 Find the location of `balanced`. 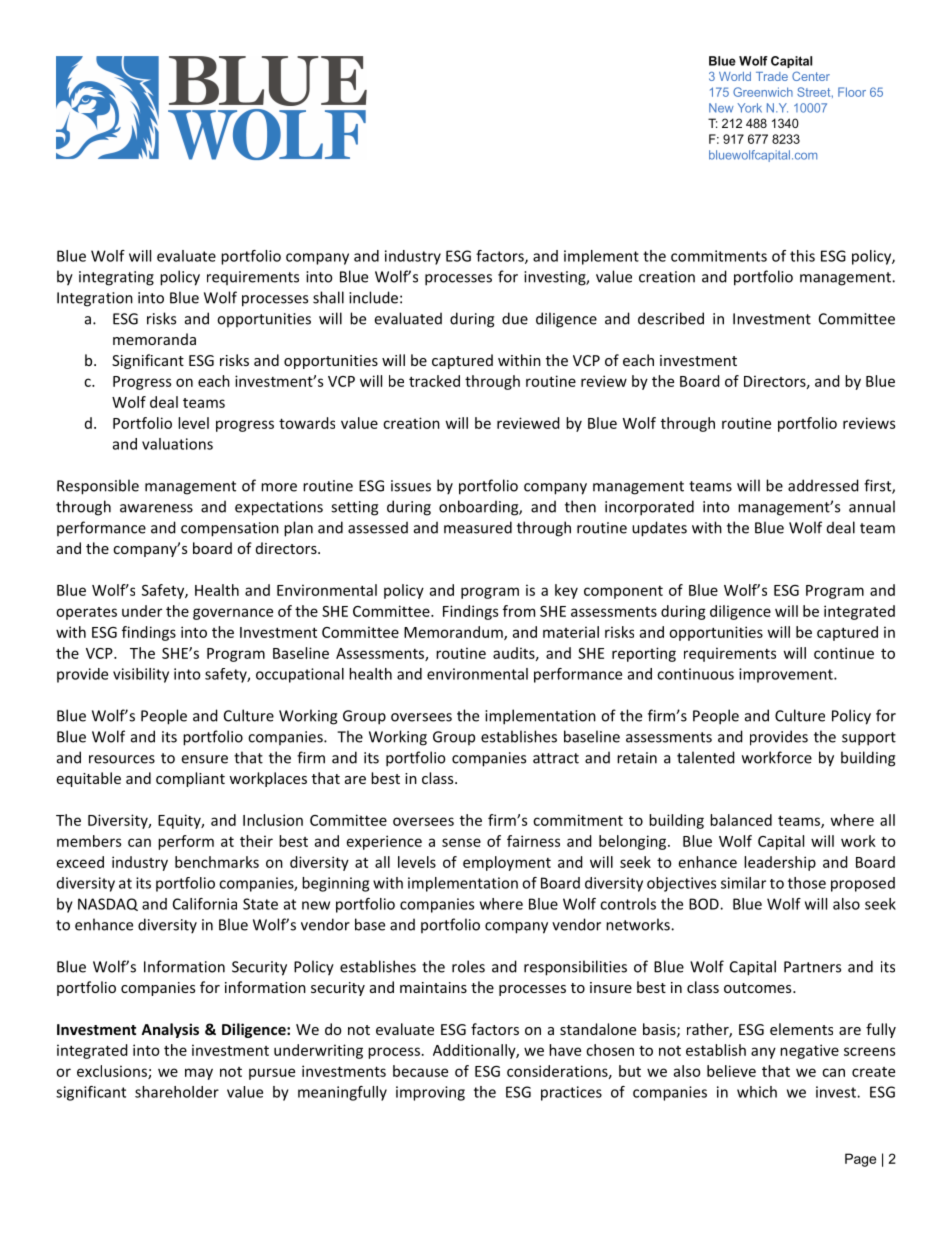

balanced is located at coordinates (741, 820).
